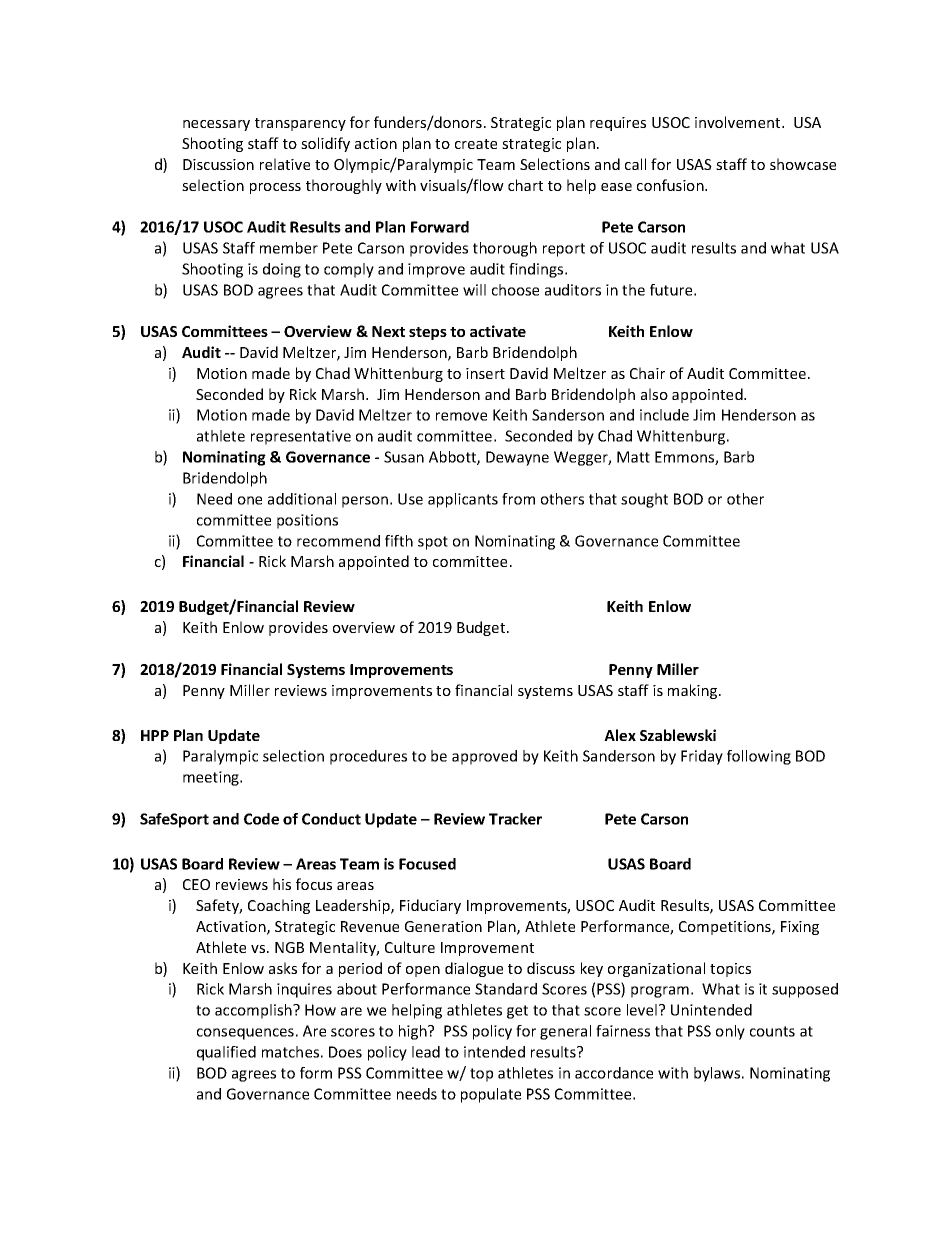 Image resolution: width=952 pixels, height=1233 pixels. I want to click on involvement, so click(739, 122).
